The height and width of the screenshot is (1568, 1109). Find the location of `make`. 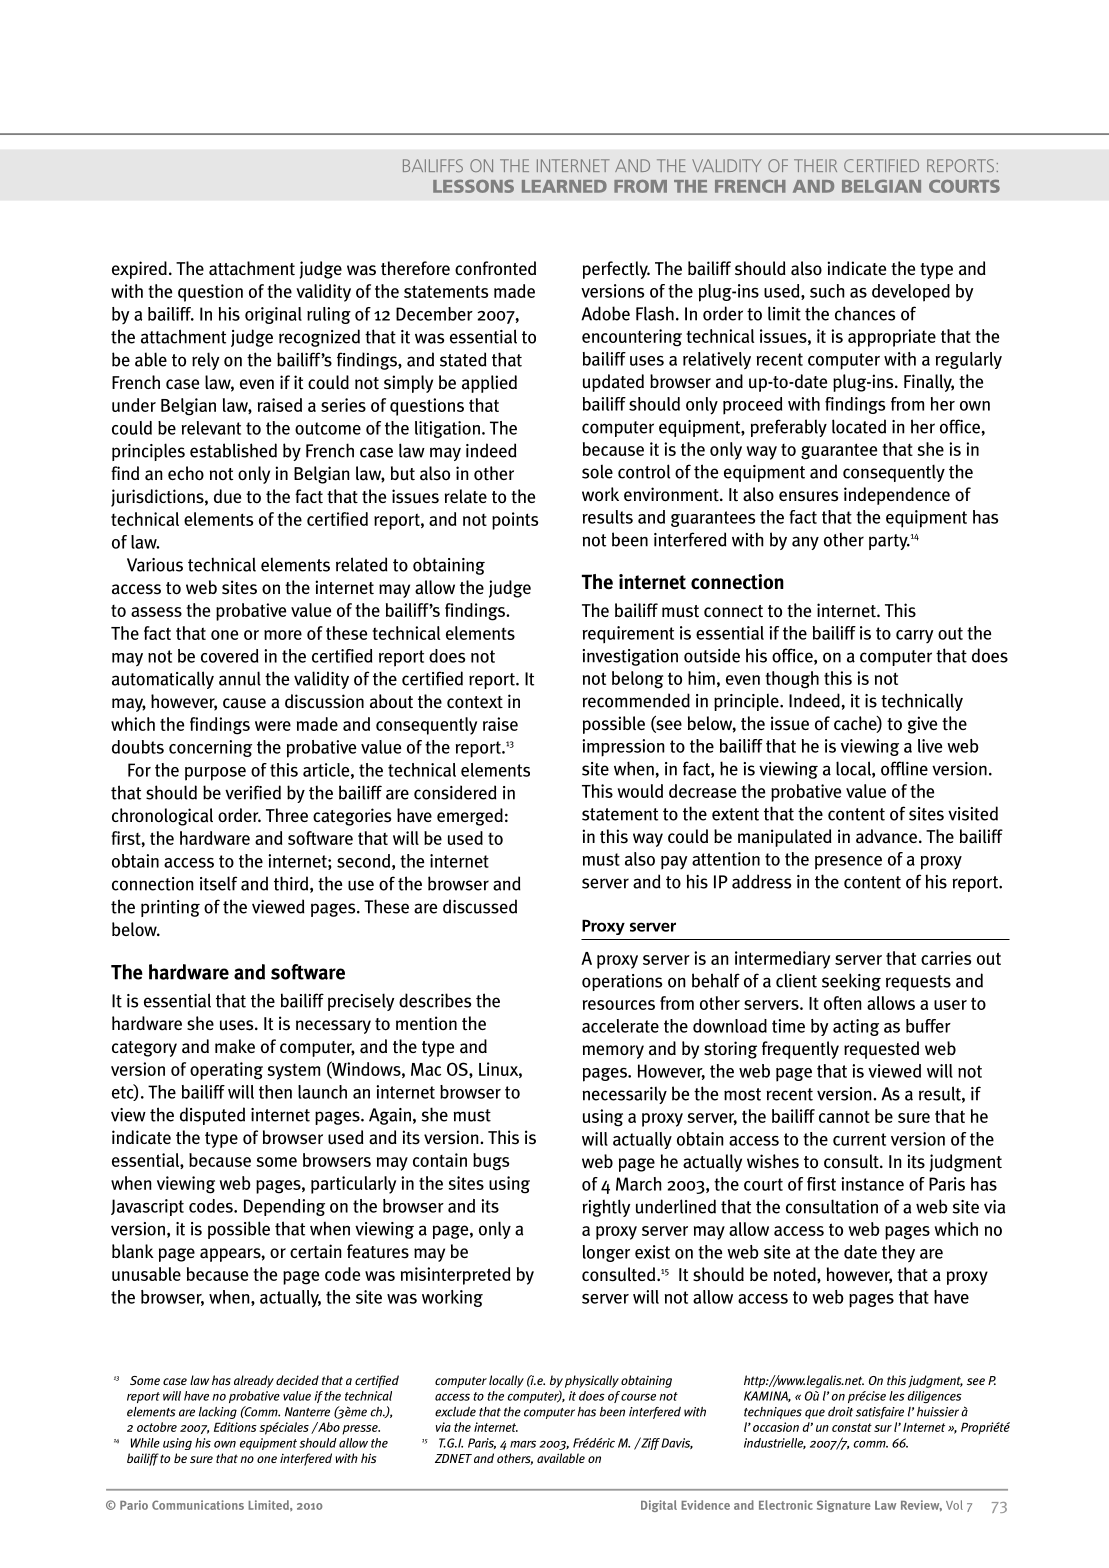

make is located at coordinates (235, 1046).
